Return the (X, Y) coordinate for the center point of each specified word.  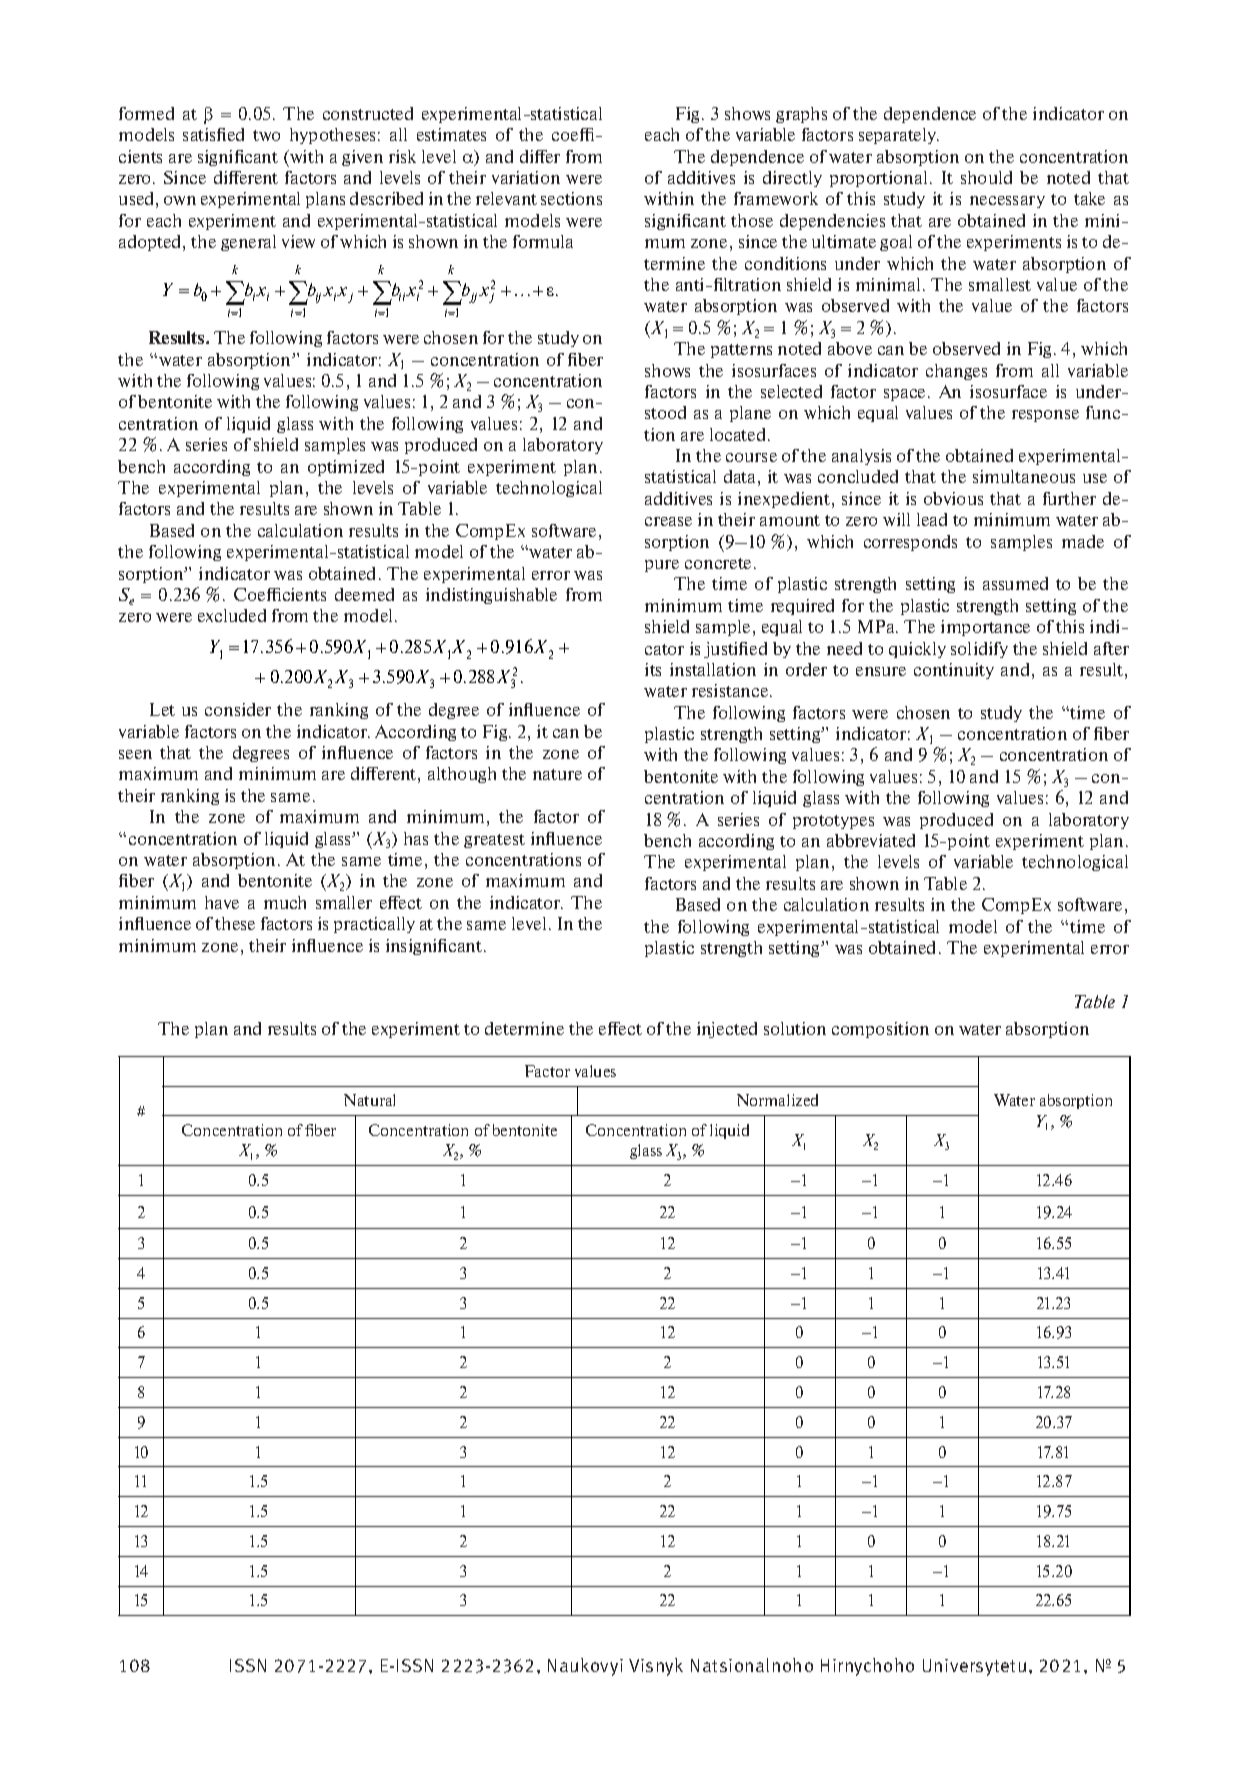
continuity (954, 671)
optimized (346, 468)
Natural (369, 1100)
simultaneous (1024, 476)
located (739, 434)
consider (238, 709)
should (986, 177)
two (266, 135)
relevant (506, 198)
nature (557, 774)
